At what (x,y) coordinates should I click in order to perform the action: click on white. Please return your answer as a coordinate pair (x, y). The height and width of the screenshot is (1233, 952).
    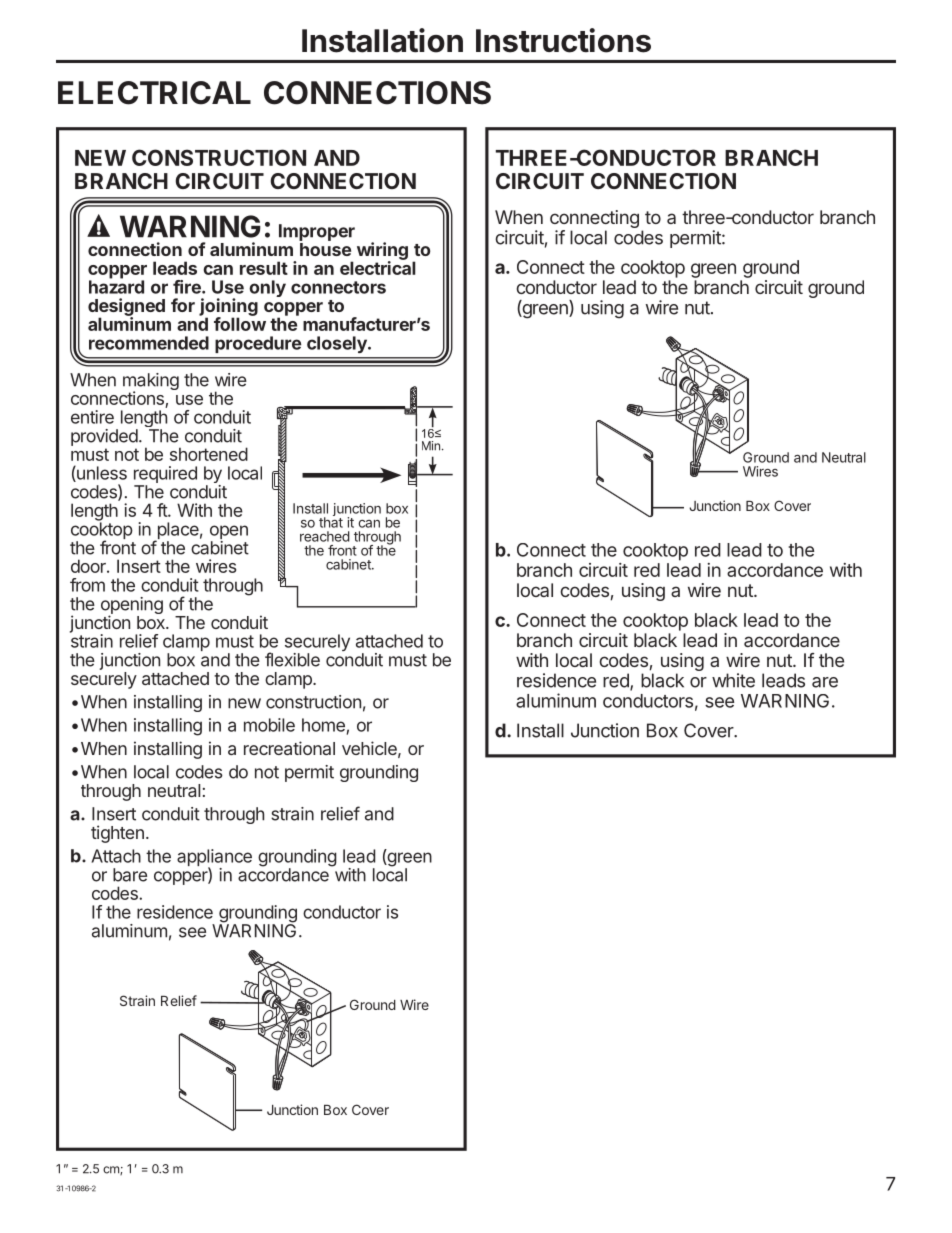
    Looking at the image, I should click on (733, 680).
